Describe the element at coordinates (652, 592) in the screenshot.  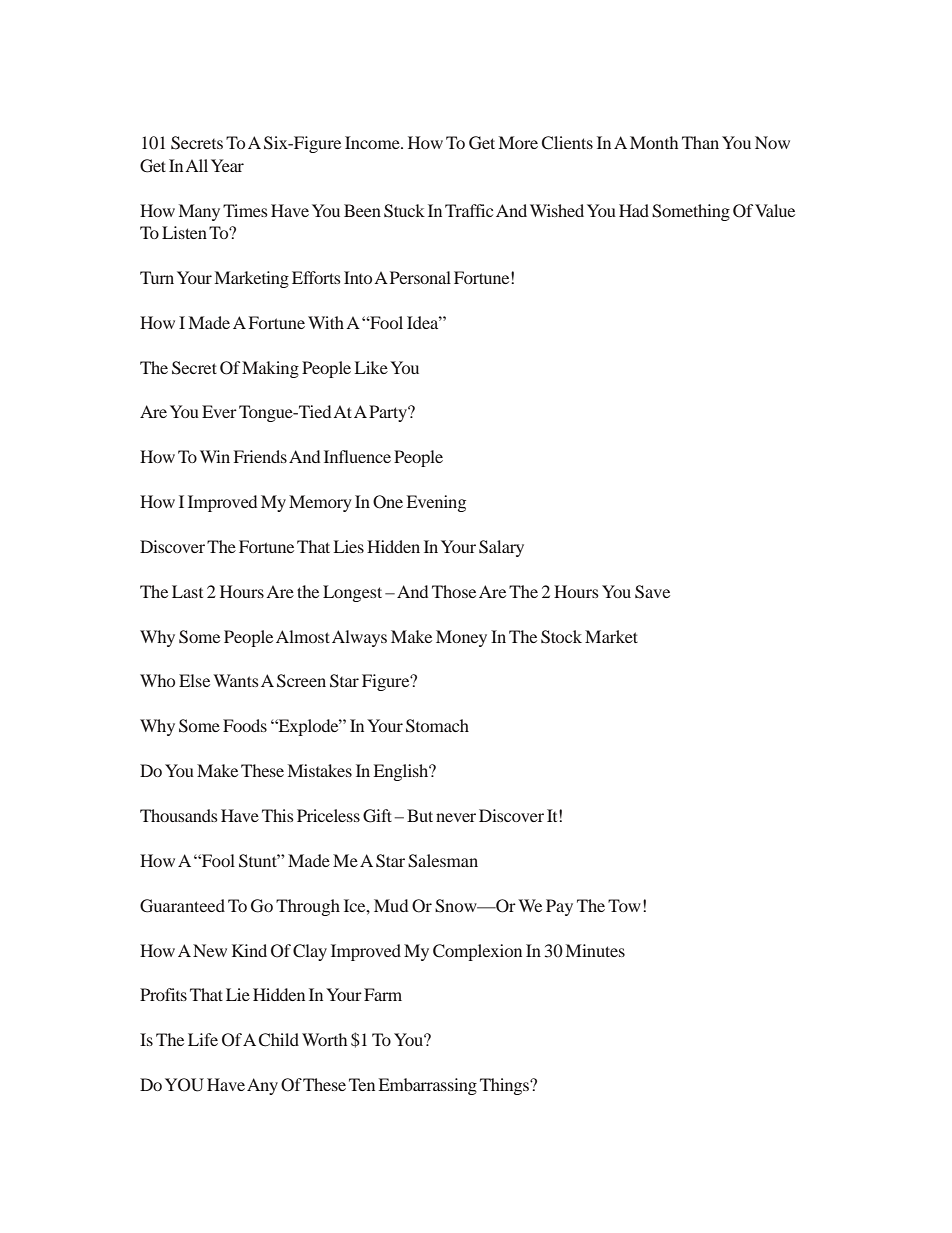
I see `Save` at that location.
